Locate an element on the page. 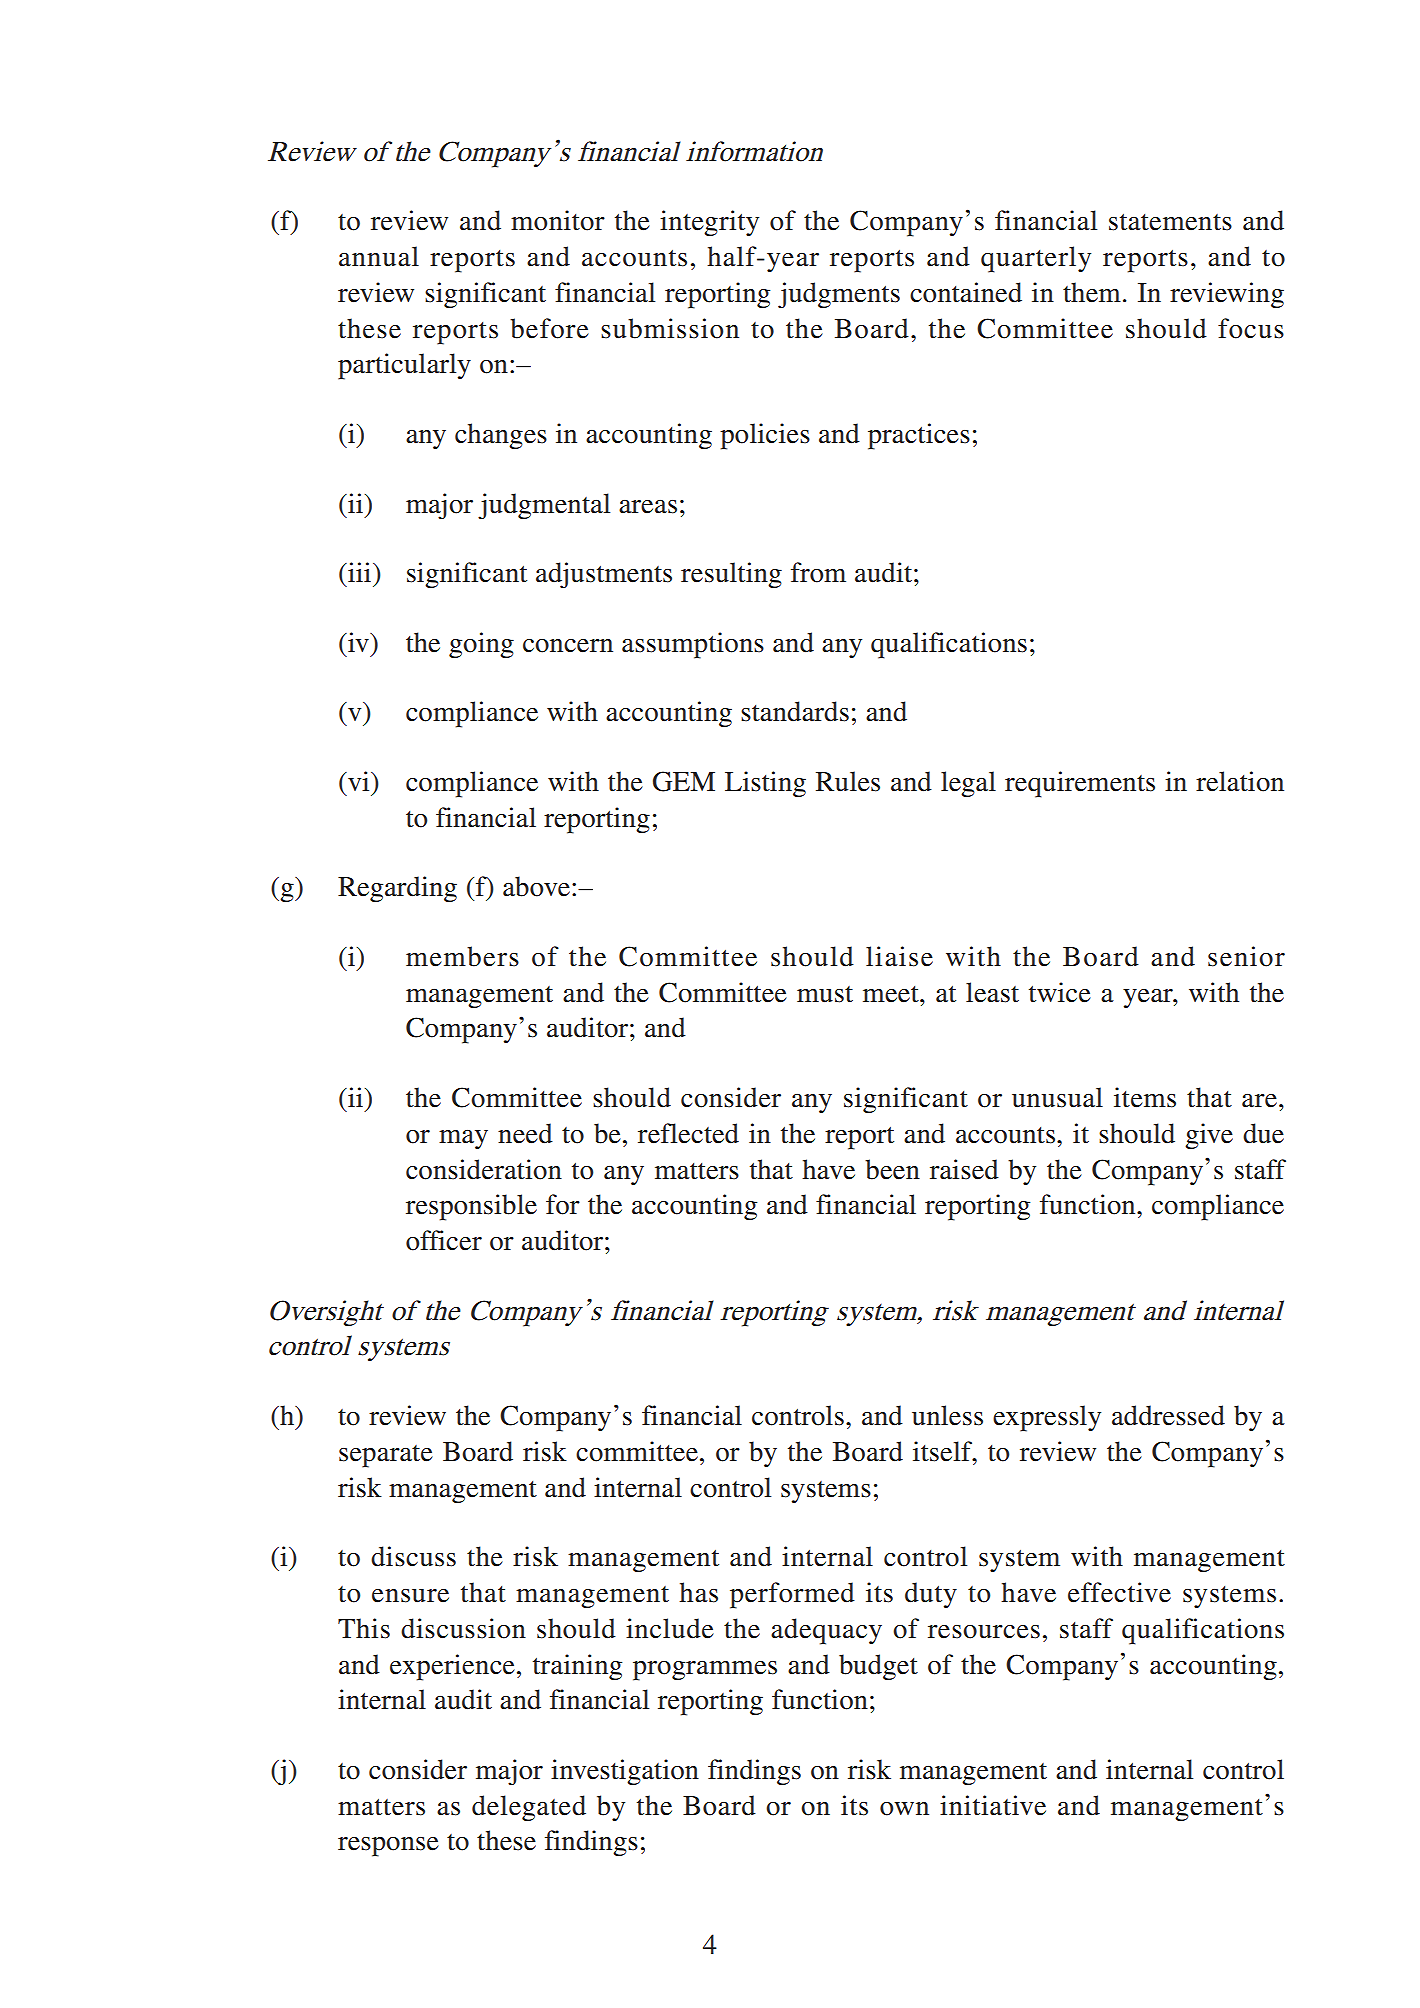 The image size is (1420, 2008). officer is located at coordinates (444, 1240).
